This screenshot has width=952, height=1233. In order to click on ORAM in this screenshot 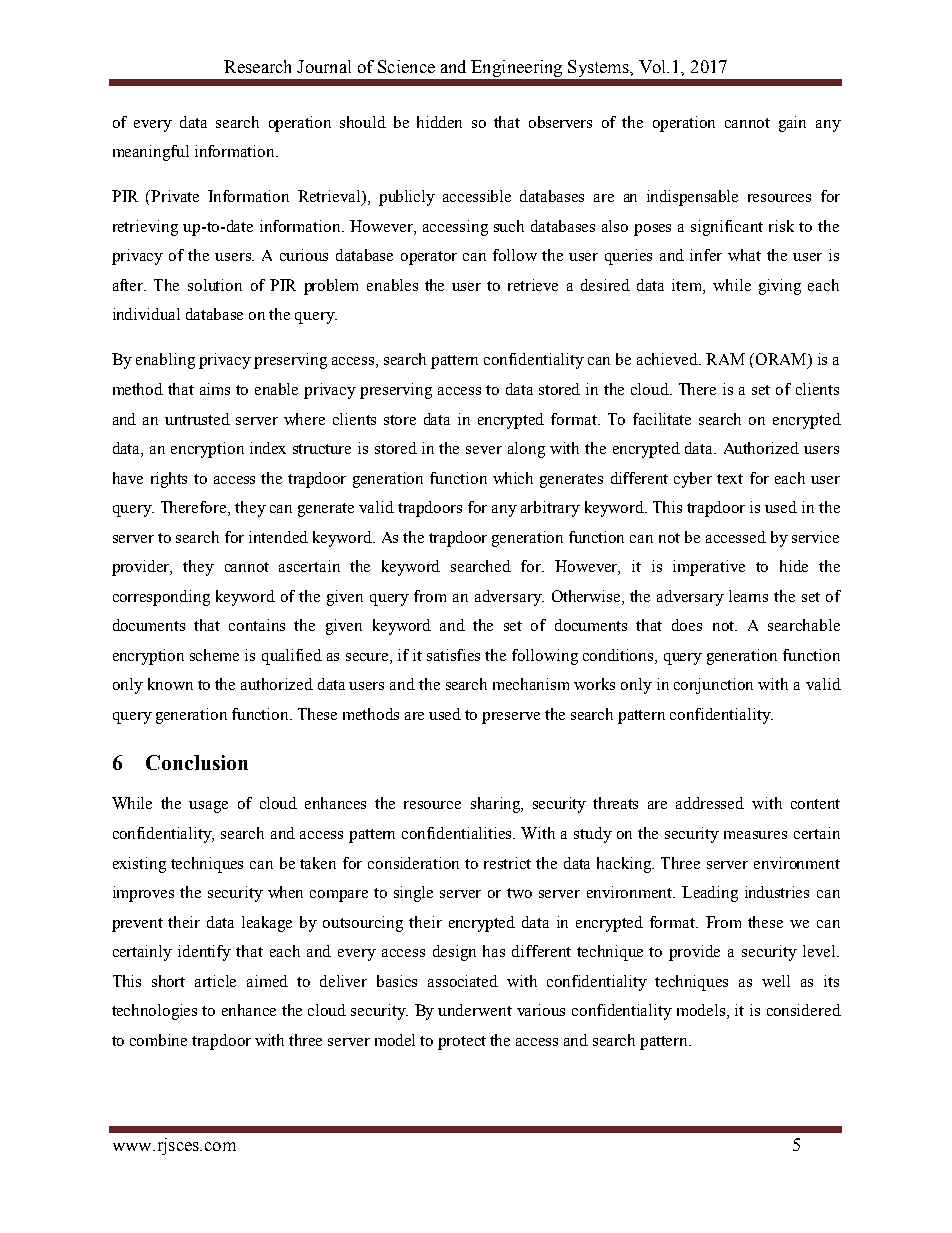, I will do `click(781, 360)`.
